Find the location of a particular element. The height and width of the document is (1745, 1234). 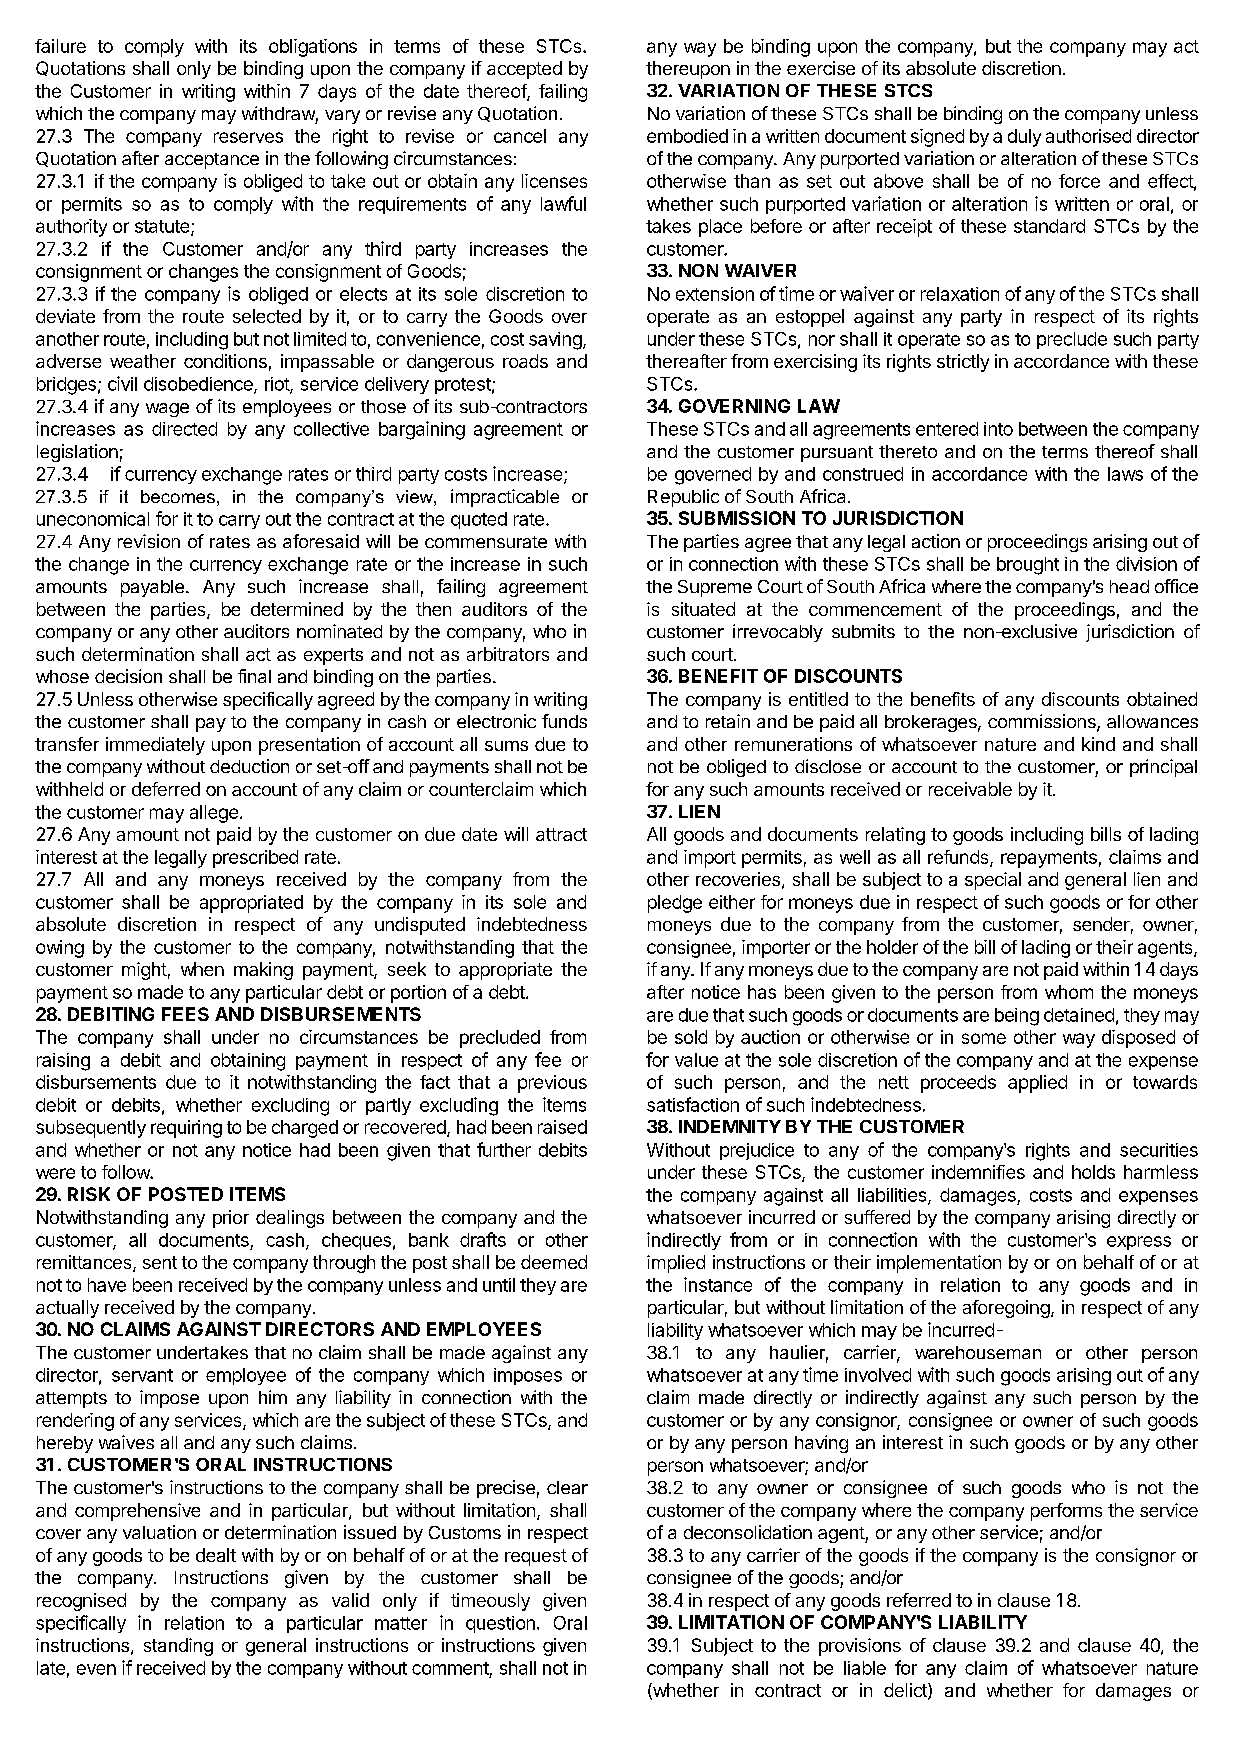

embodied is located at coordinates (687, 136).
